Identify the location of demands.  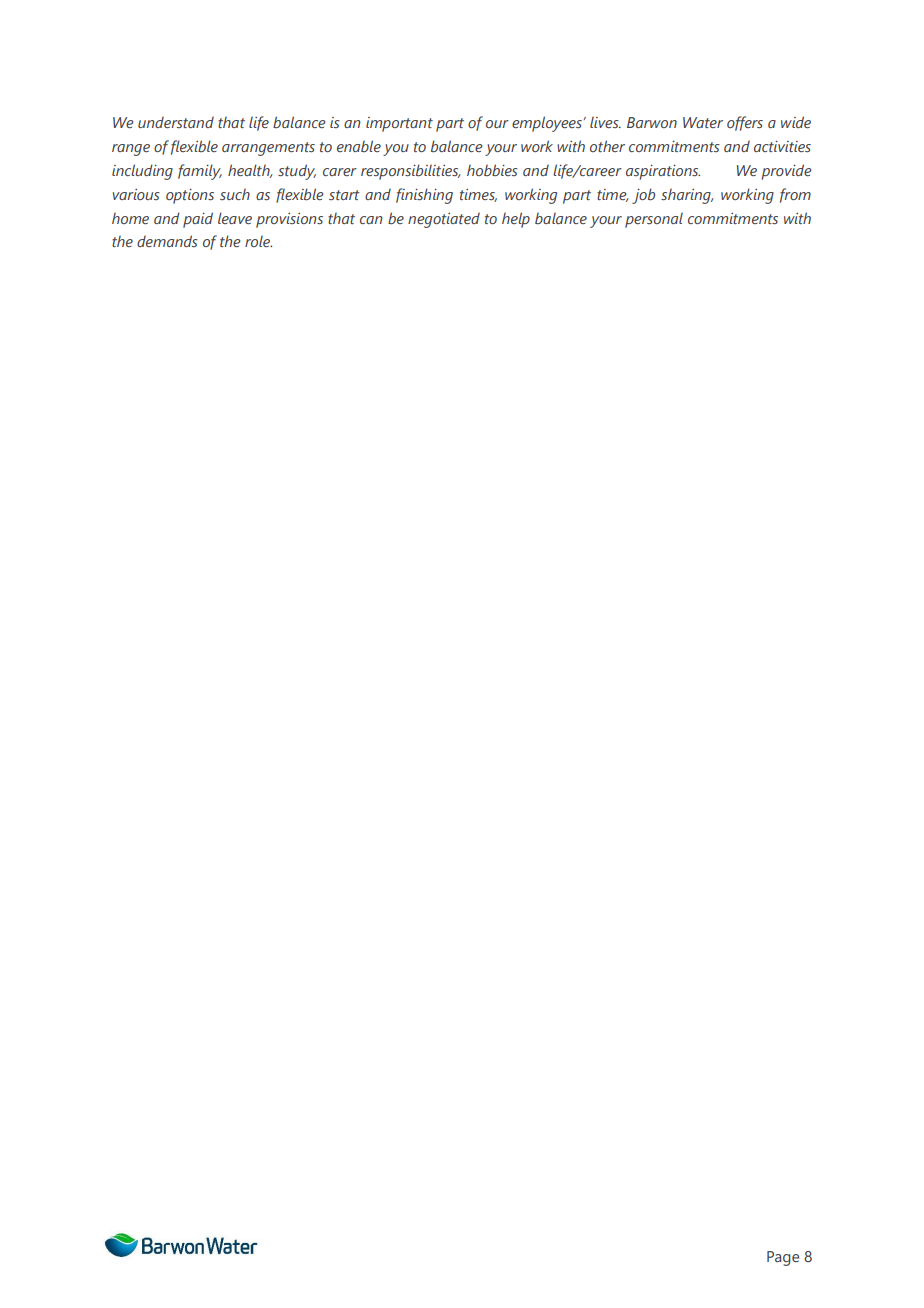
(167, 241).
